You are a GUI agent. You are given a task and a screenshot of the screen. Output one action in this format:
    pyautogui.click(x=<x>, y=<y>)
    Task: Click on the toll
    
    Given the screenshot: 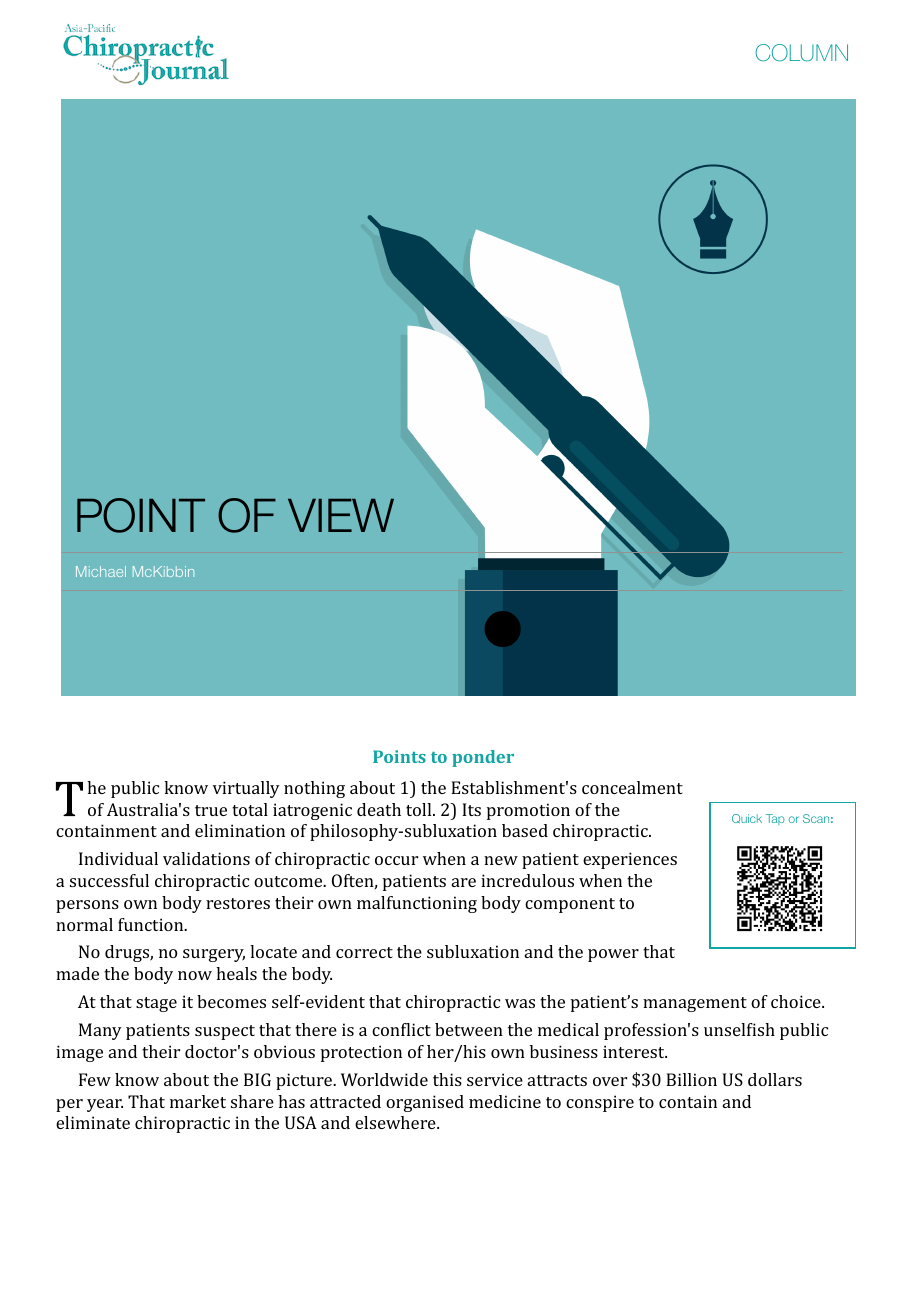 What is the action you would take?
    pyautogui.click(x=420, y=809)
